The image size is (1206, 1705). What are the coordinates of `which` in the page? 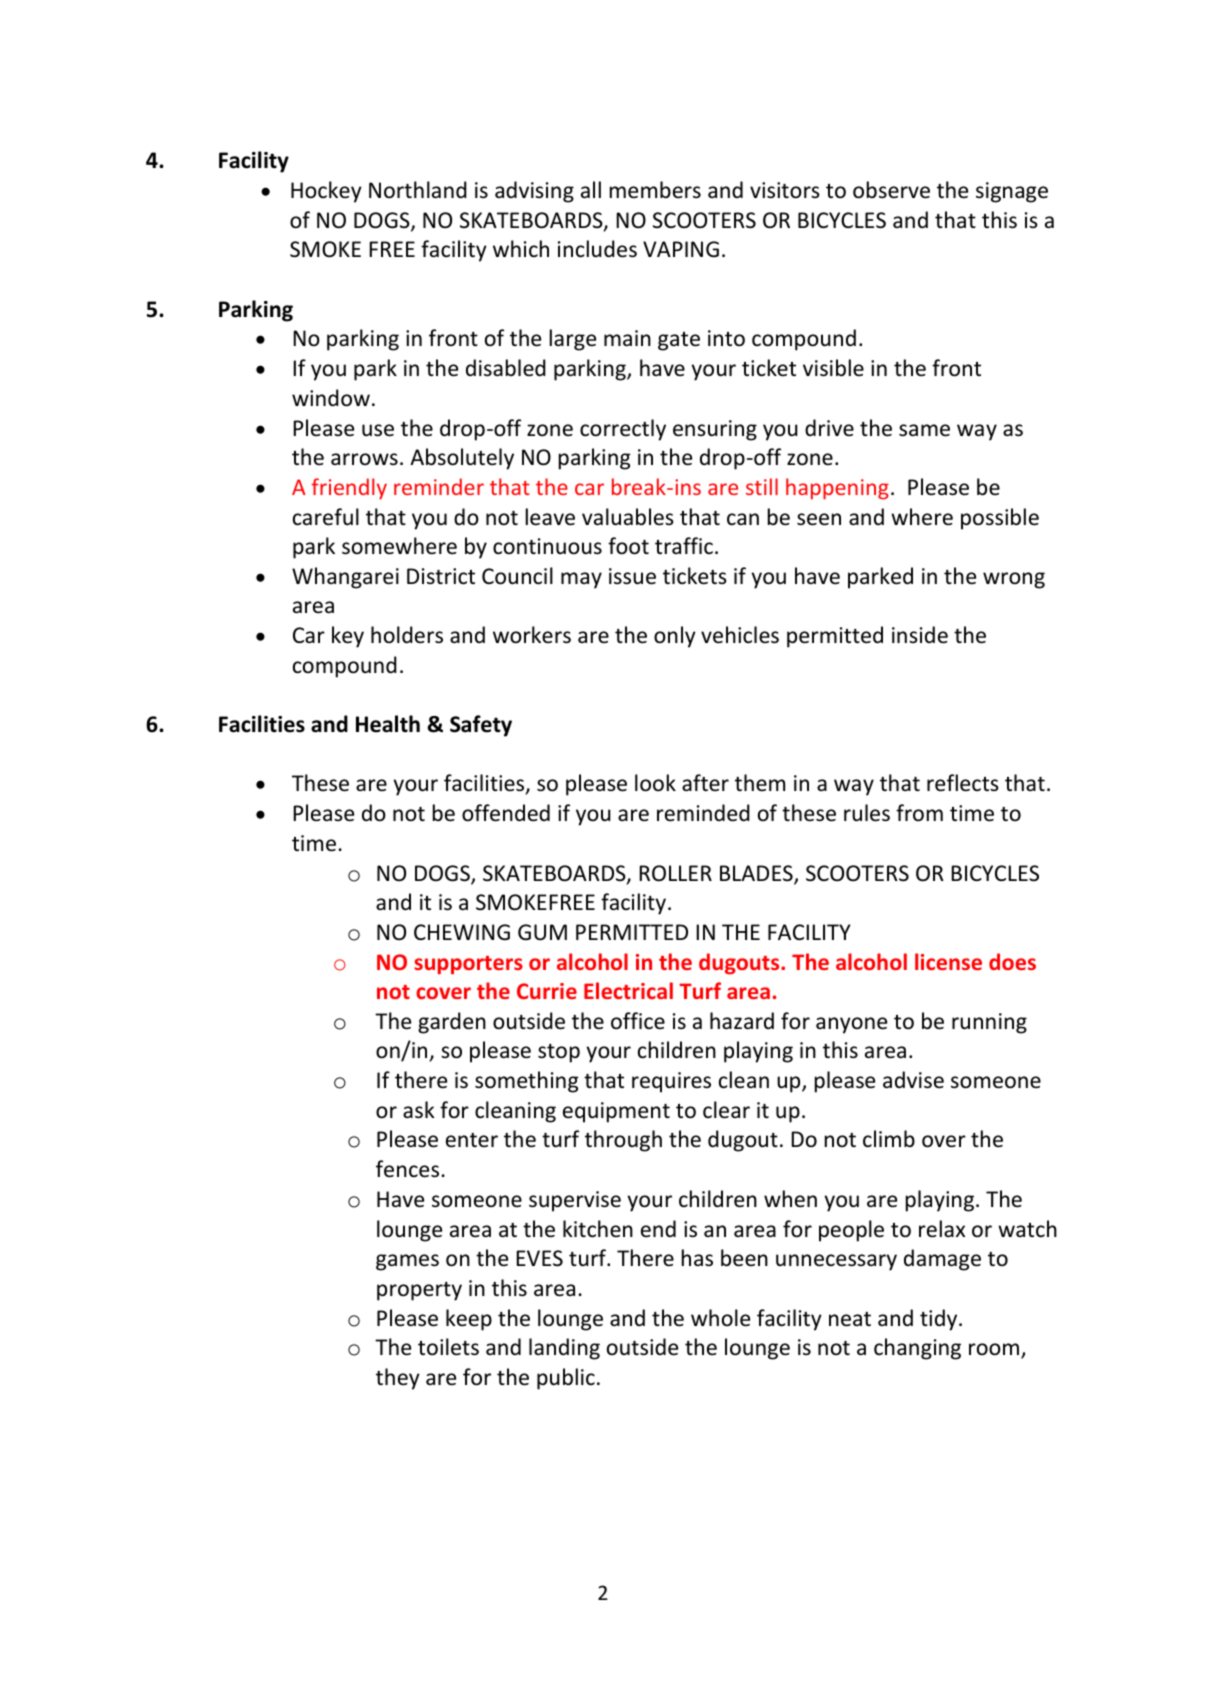 It's located at (521, 248).
